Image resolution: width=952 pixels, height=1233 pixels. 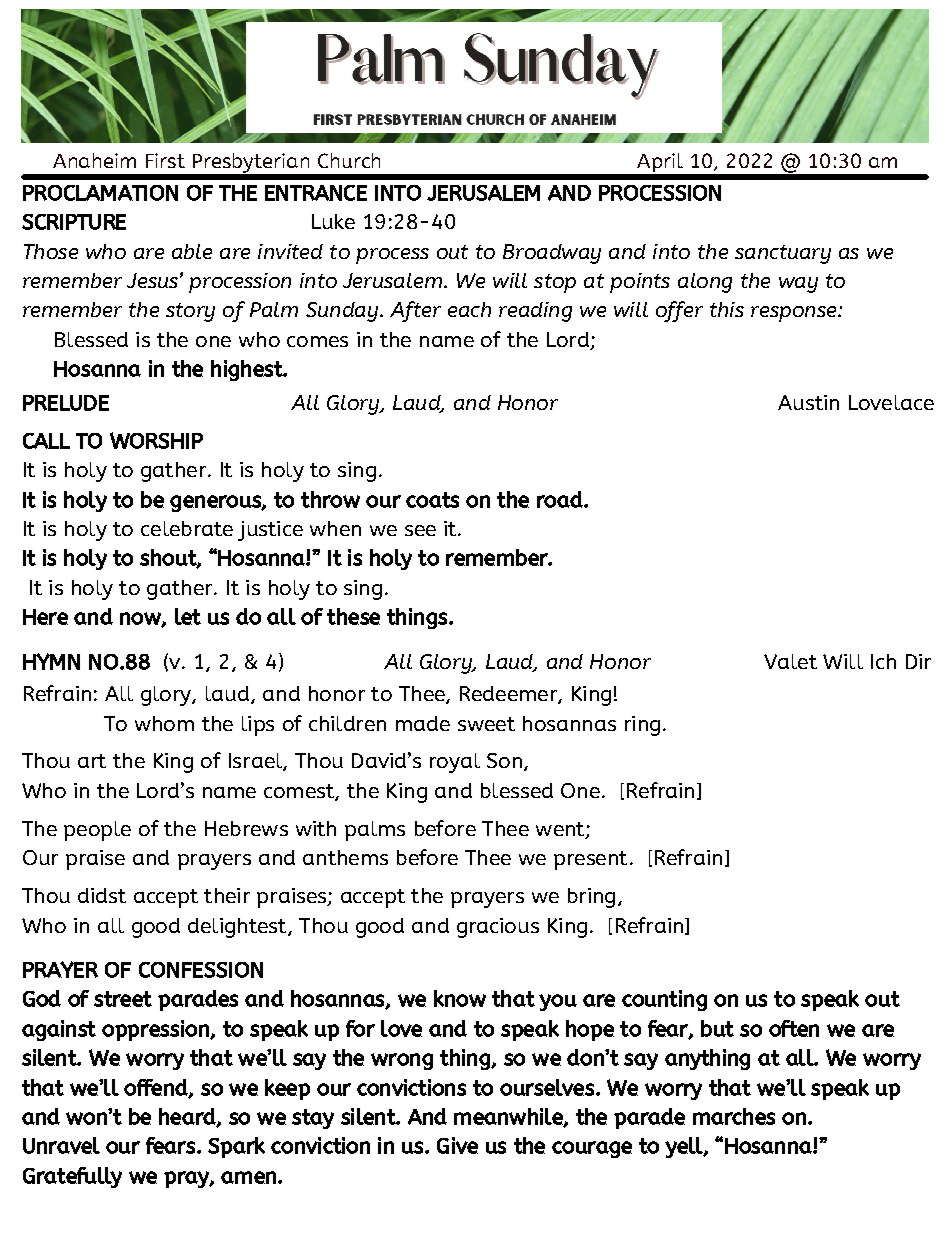 I want to click on Redeemer, so click(x=509, y=695).
